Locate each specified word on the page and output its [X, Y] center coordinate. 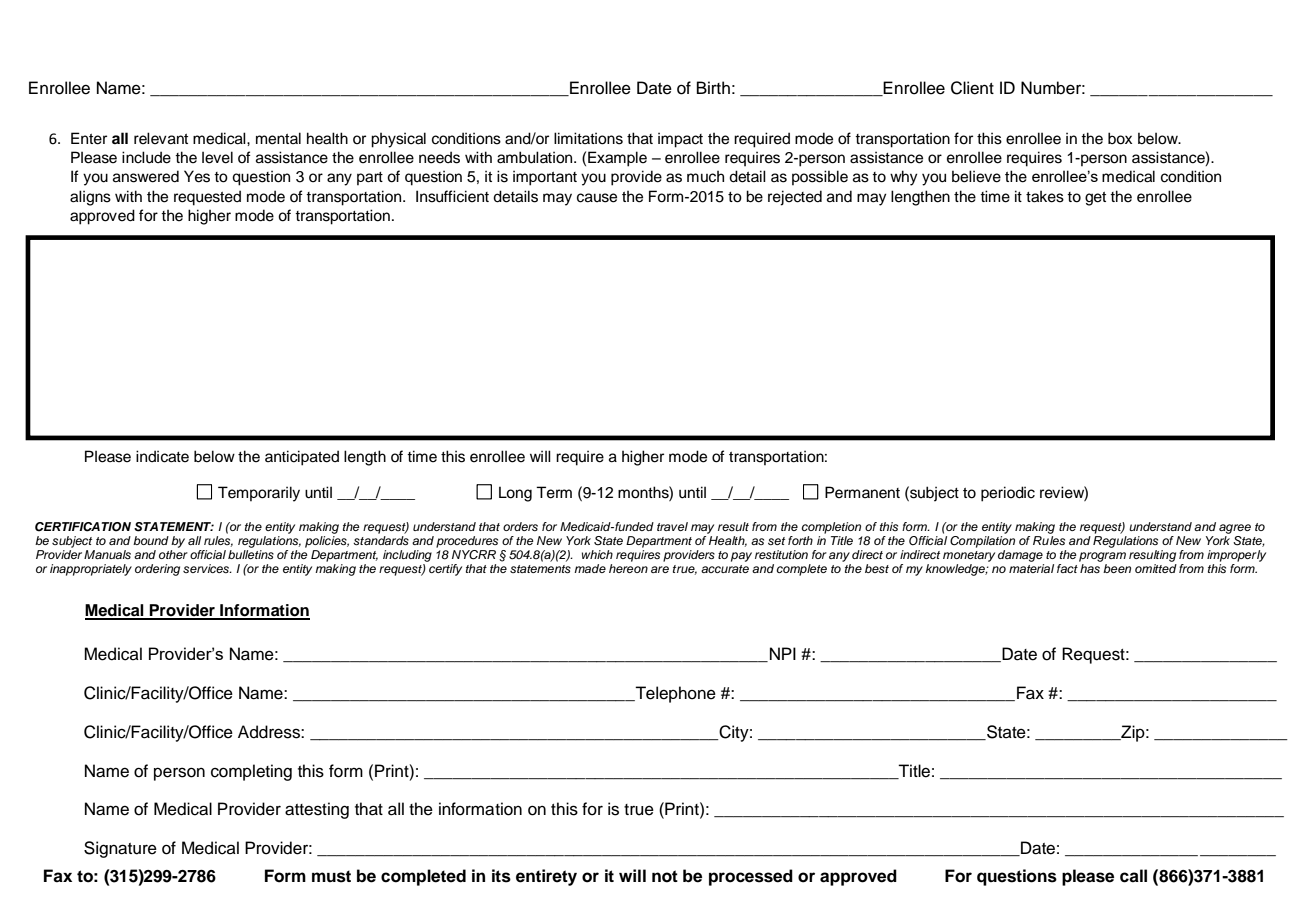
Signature [120, 849]
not [665, 876]
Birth [713, 87]
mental [278, 138]
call [1133, 876]
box [1120, 138]
